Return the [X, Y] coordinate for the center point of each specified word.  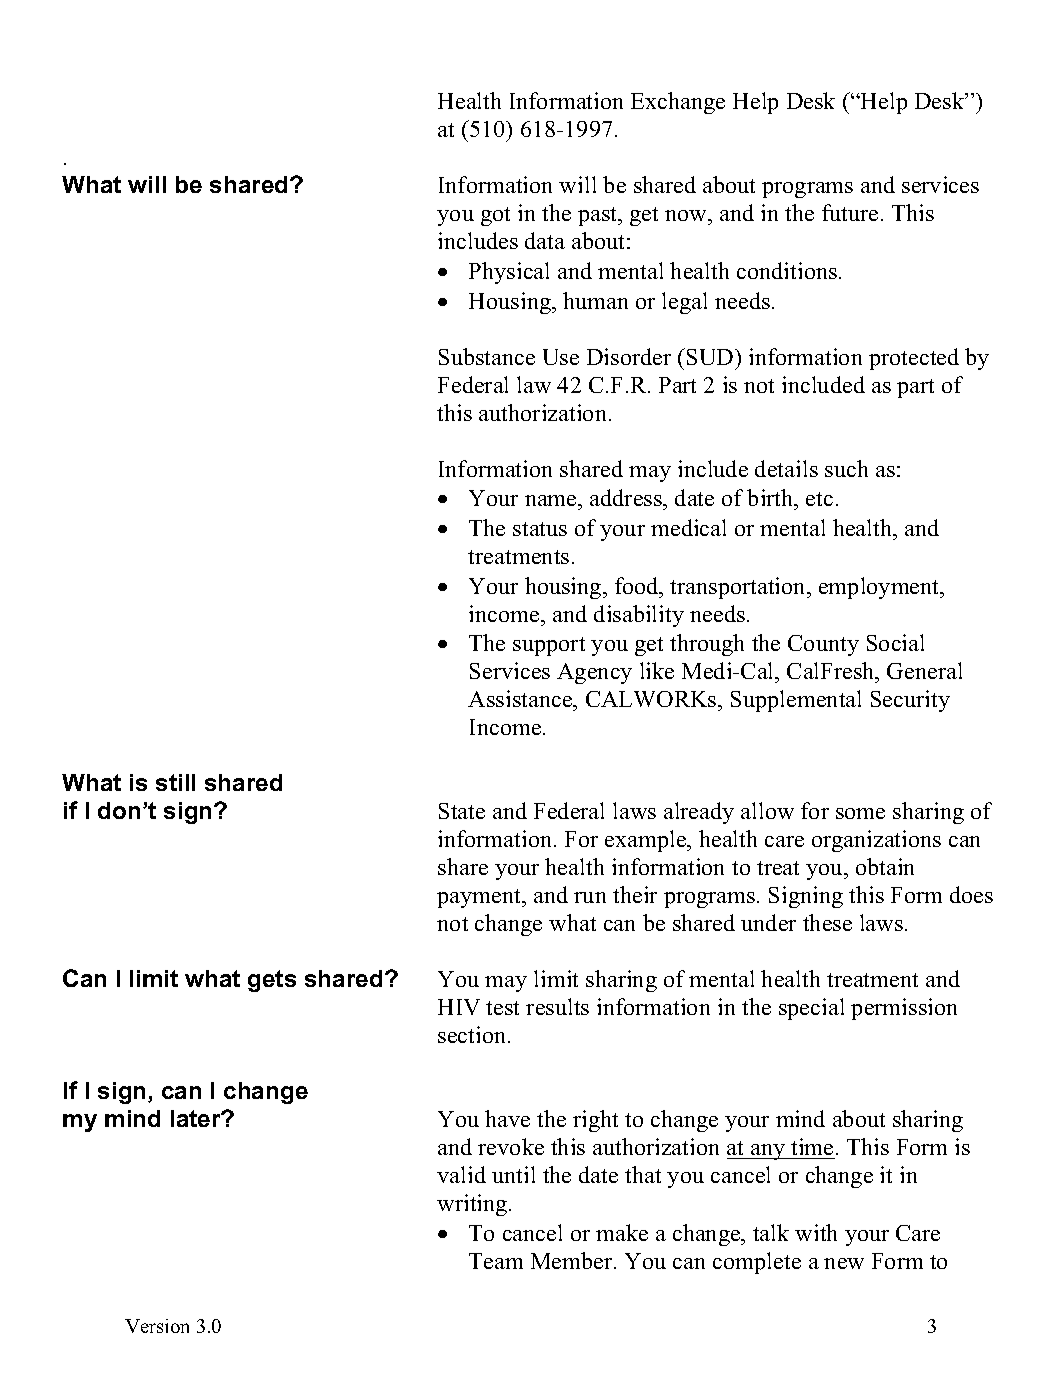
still [175, 782]
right [595, 1121]
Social [895, 642]
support [549, 646]
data [545, 240]
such [846, 468]
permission [904, 1009]
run [590, 897]
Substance [487, 356]
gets [272, 981]
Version [157, 1326]
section [473, 1034]
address [627, 499]
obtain [885, 866]
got [495, 216]
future [850, 212]
